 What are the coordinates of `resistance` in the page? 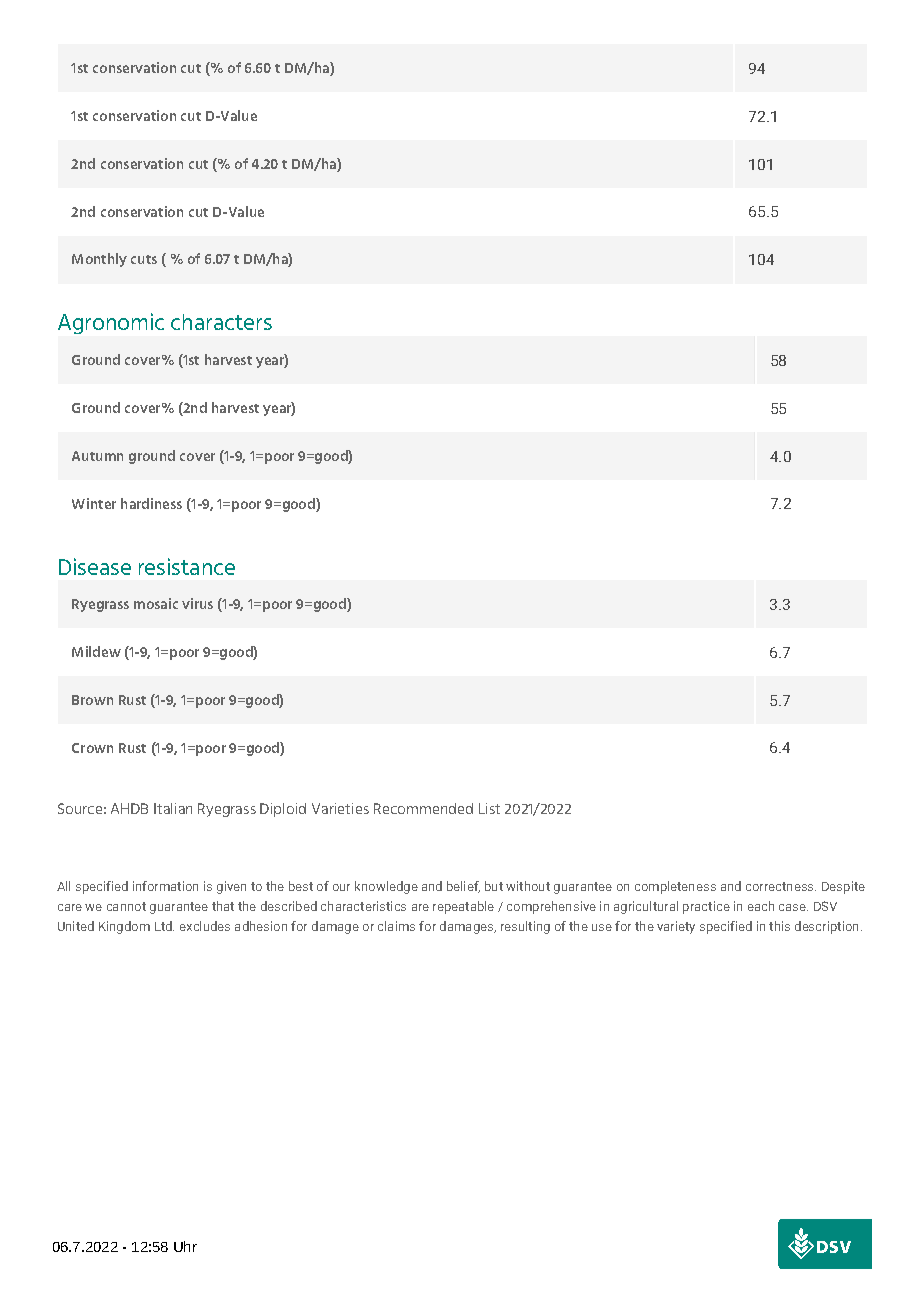 It's located at (187, 566).
